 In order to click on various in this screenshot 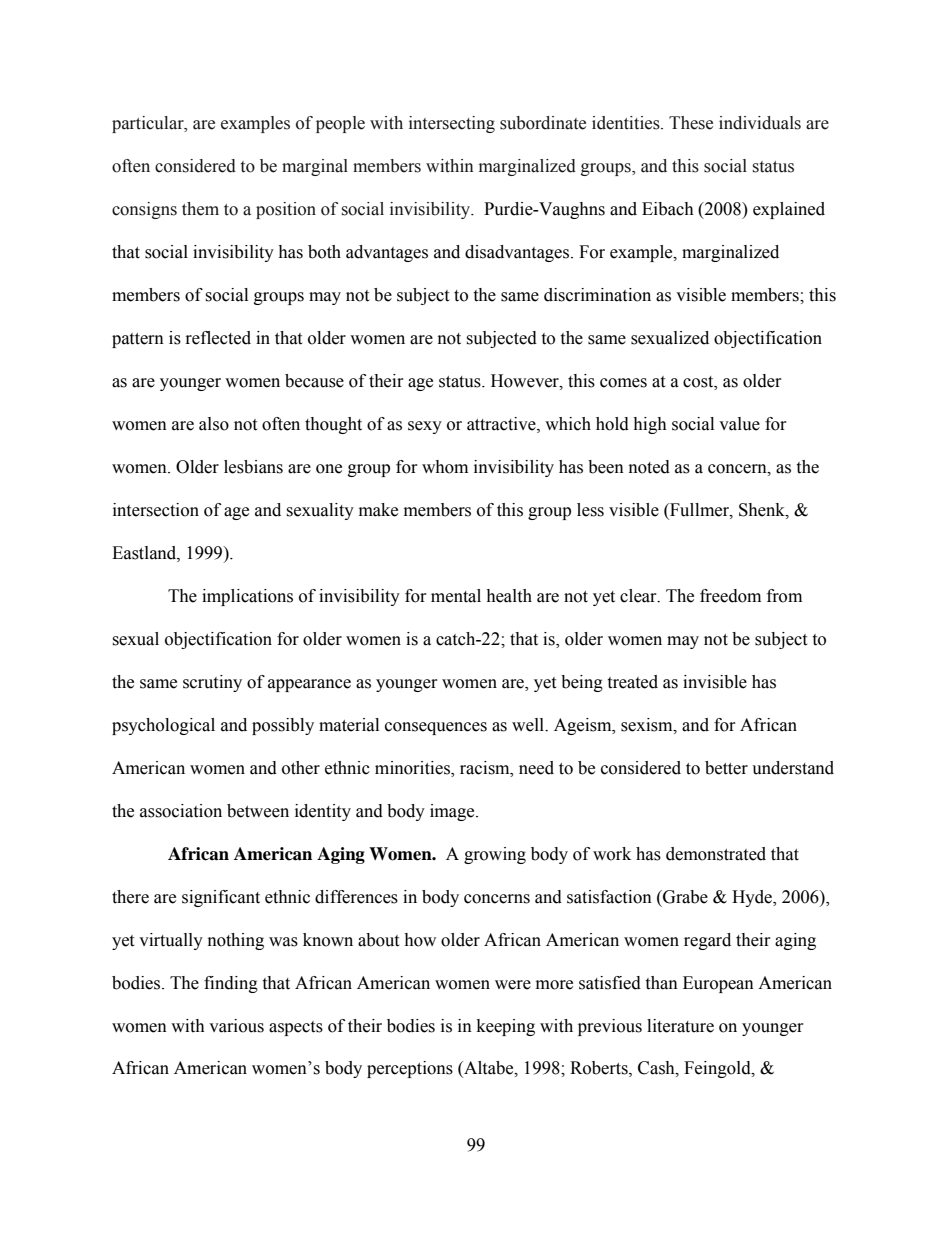, I will do `click(236, 1026)`.
